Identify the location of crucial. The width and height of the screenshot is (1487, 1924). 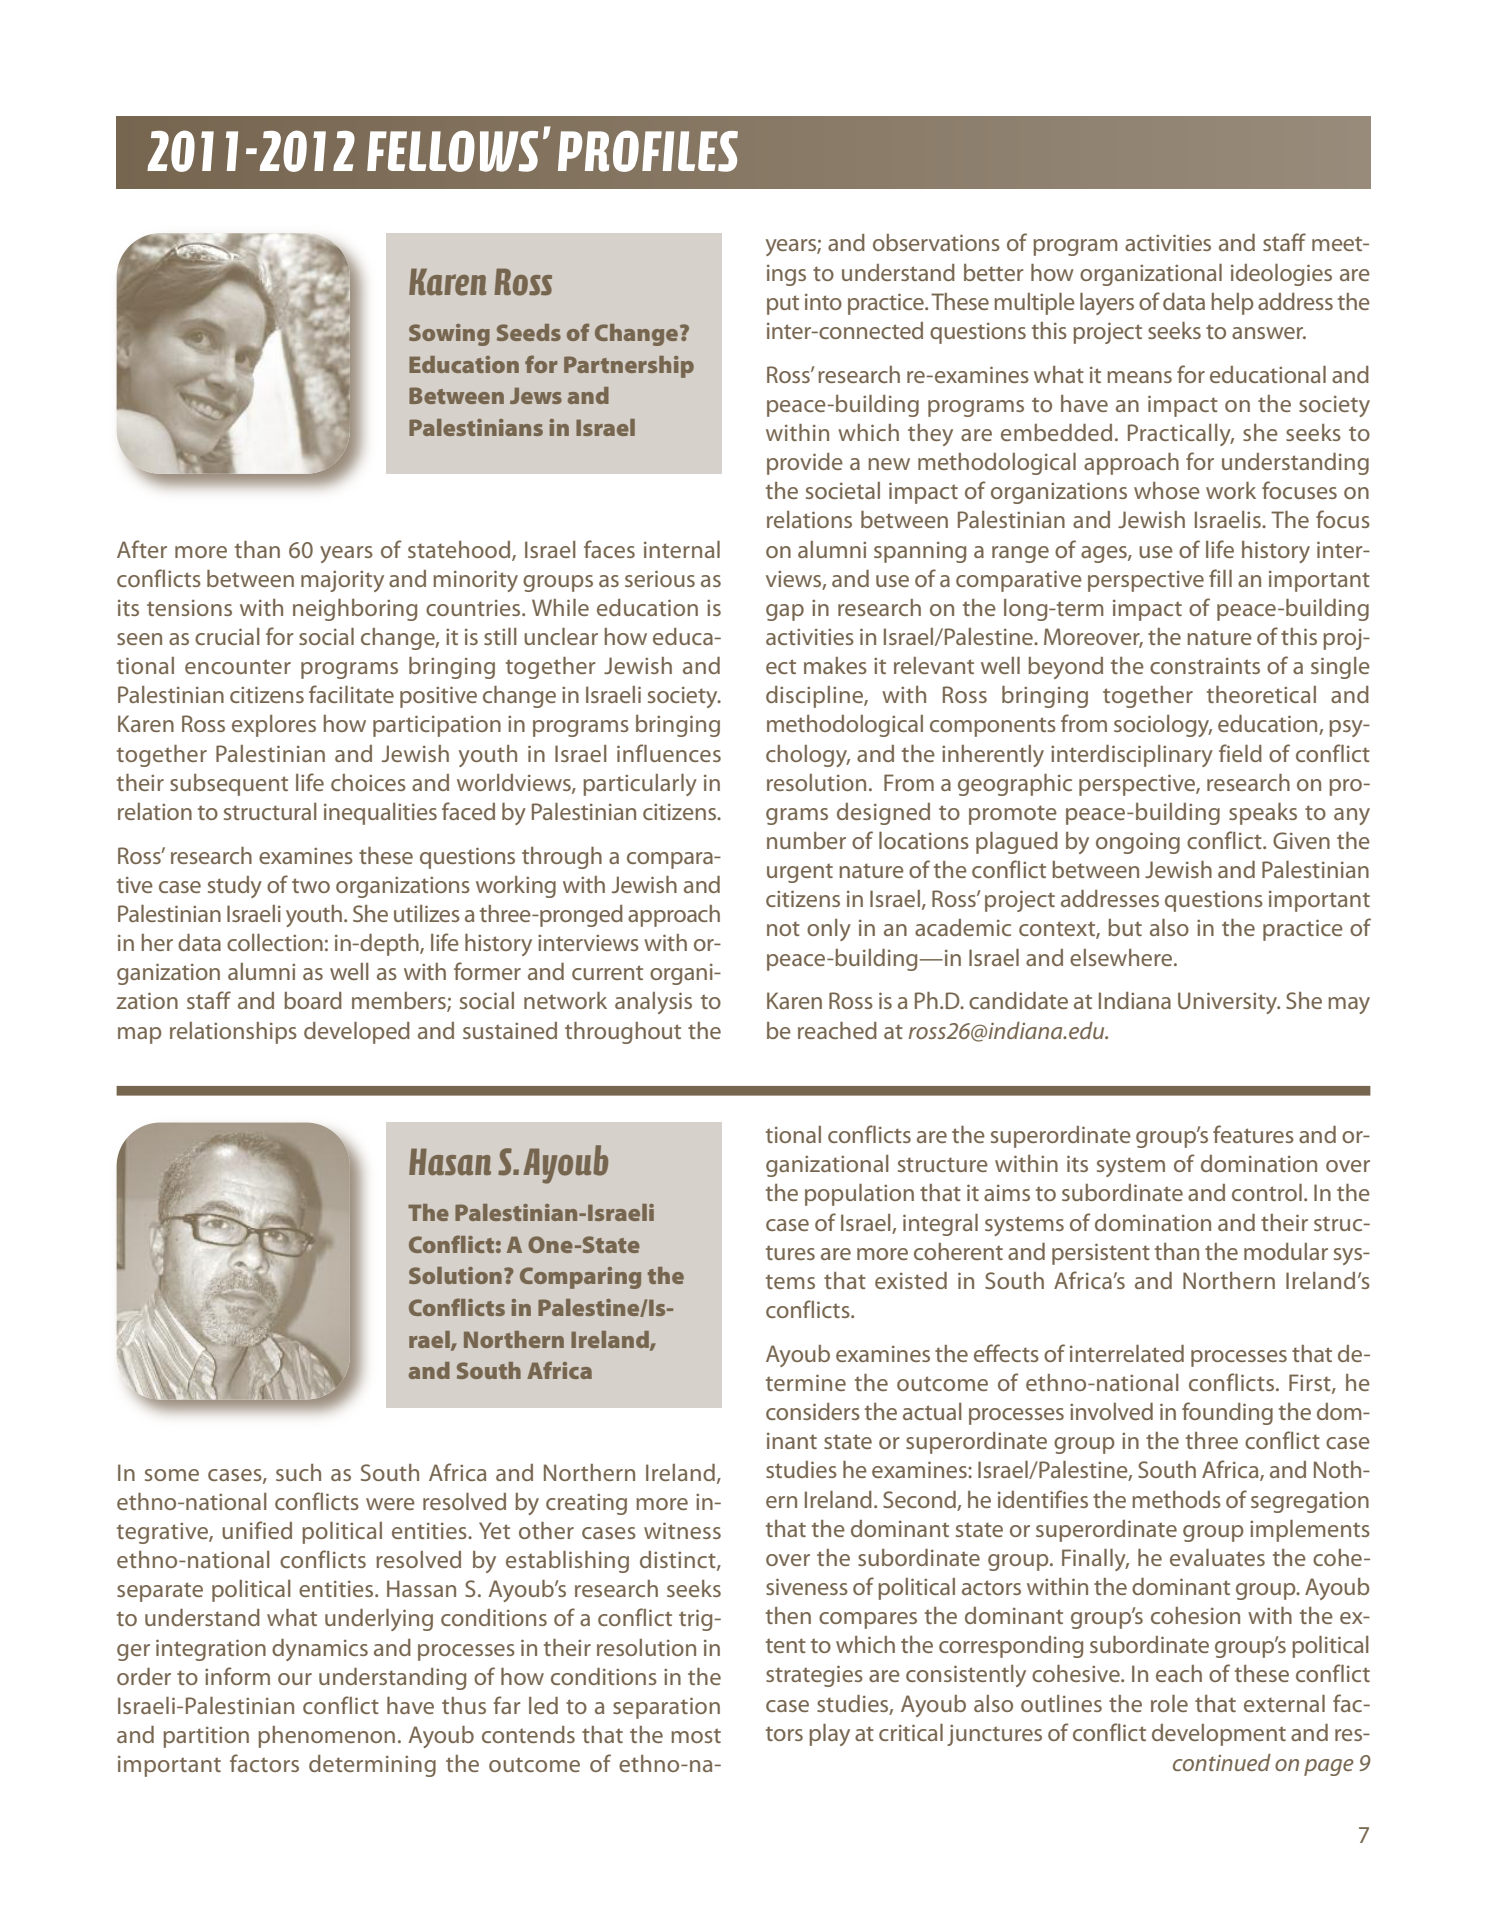
(227, 636).
